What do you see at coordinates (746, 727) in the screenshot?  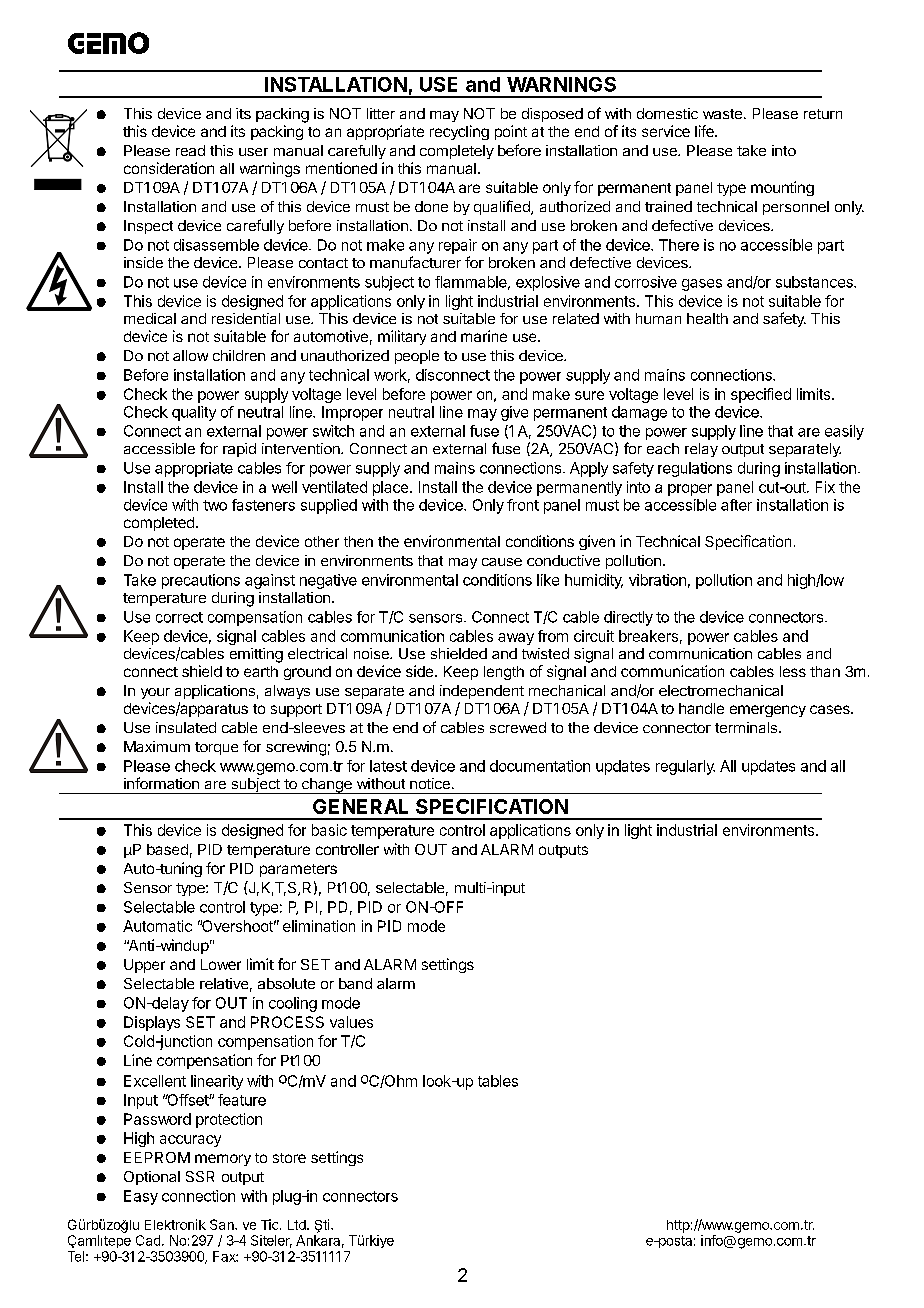 I see `terminals` at bounding box center [746, 727].
